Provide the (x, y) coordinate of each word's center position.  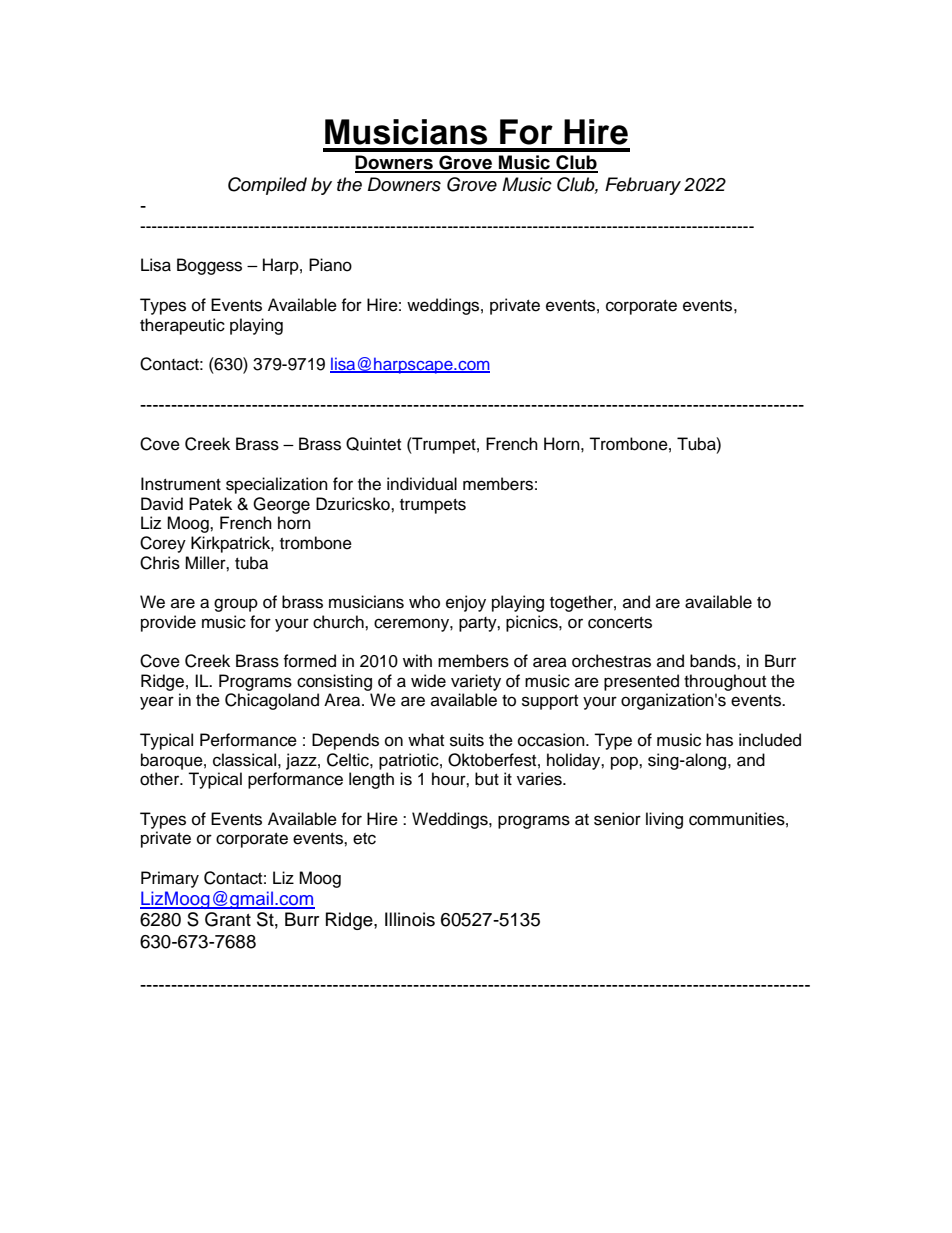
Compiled (267, 186)
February (643, 186)
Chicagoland (272, 701)
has (719, 740)
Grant (228, 919)
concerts (620, 623)
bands (714, 661)
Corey (163, 544)
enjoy (466, 603)
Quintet (373, 444)
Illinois (410, 919)
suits (467, 740)
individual (422, 484)
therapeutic (182, 326)
